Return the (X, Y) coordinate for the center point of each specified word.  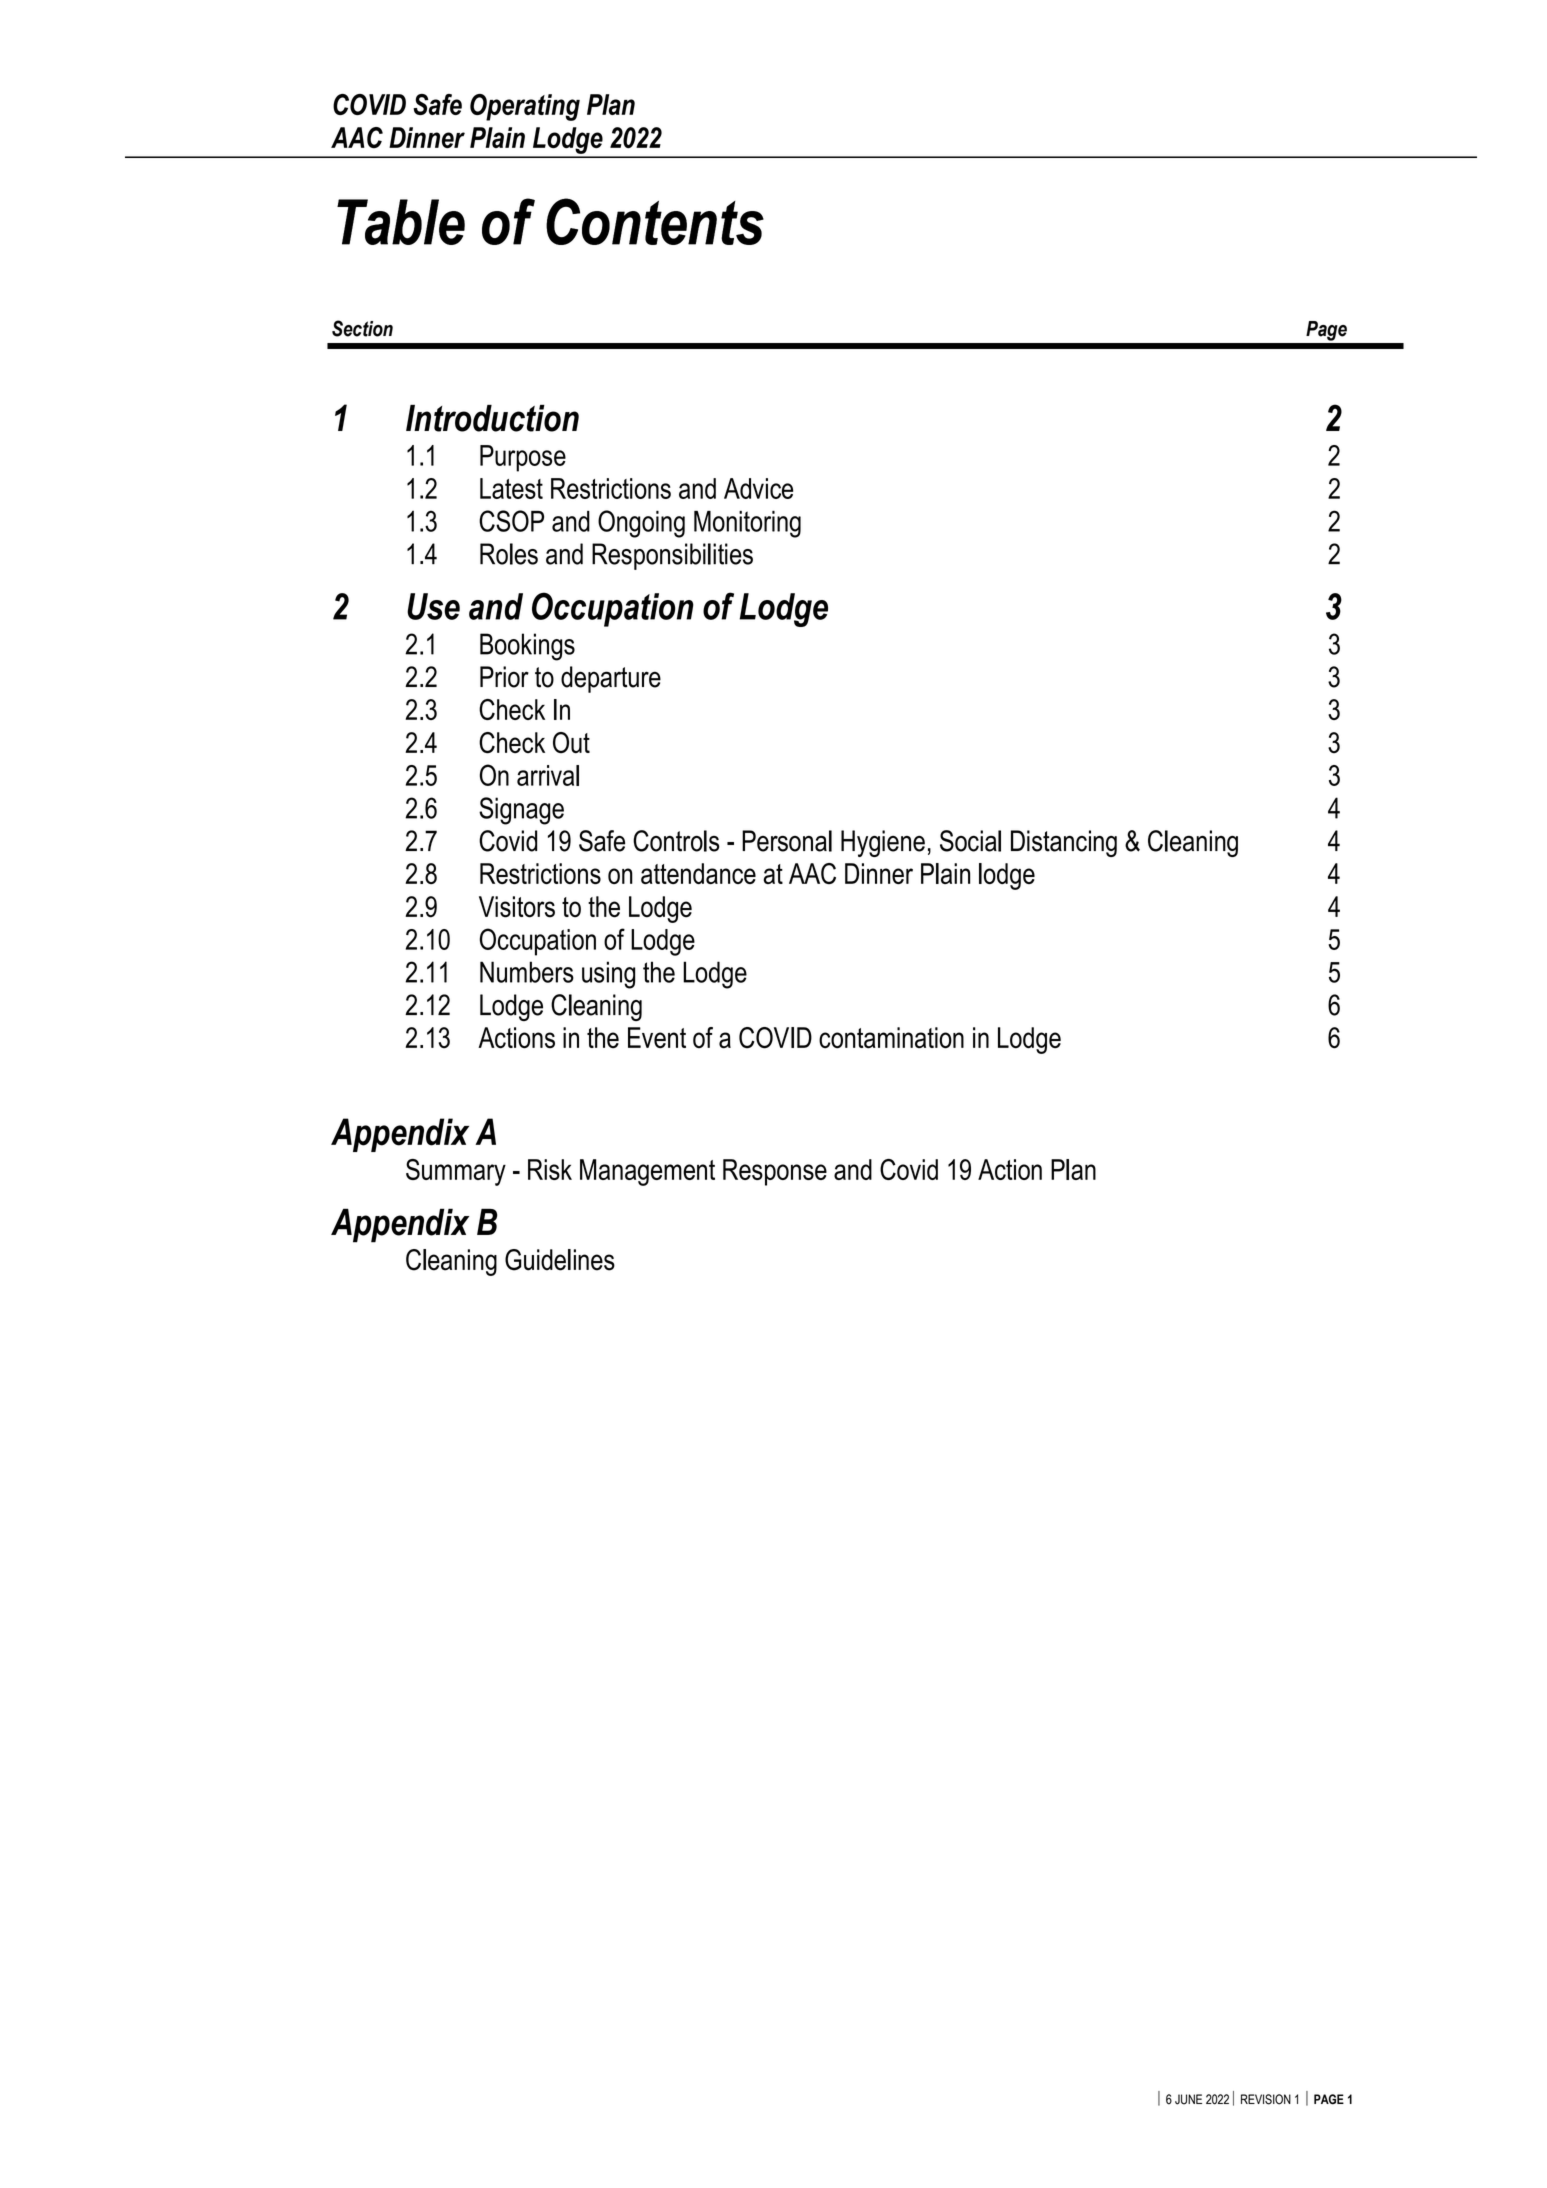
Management (647, 1172)
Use (433, 606)
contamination (891, 1038)
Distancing (1064, 843)
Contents (655, 221)
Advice (758, 488)
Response (775, 1172)
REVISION (1266, 2099)
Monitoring (747, 524)
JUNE (1188, 2099)
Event (657, 1038)
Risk (550, 1169)
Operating (525, 107)
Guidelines (560, 1260)
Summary (456, 1172)
